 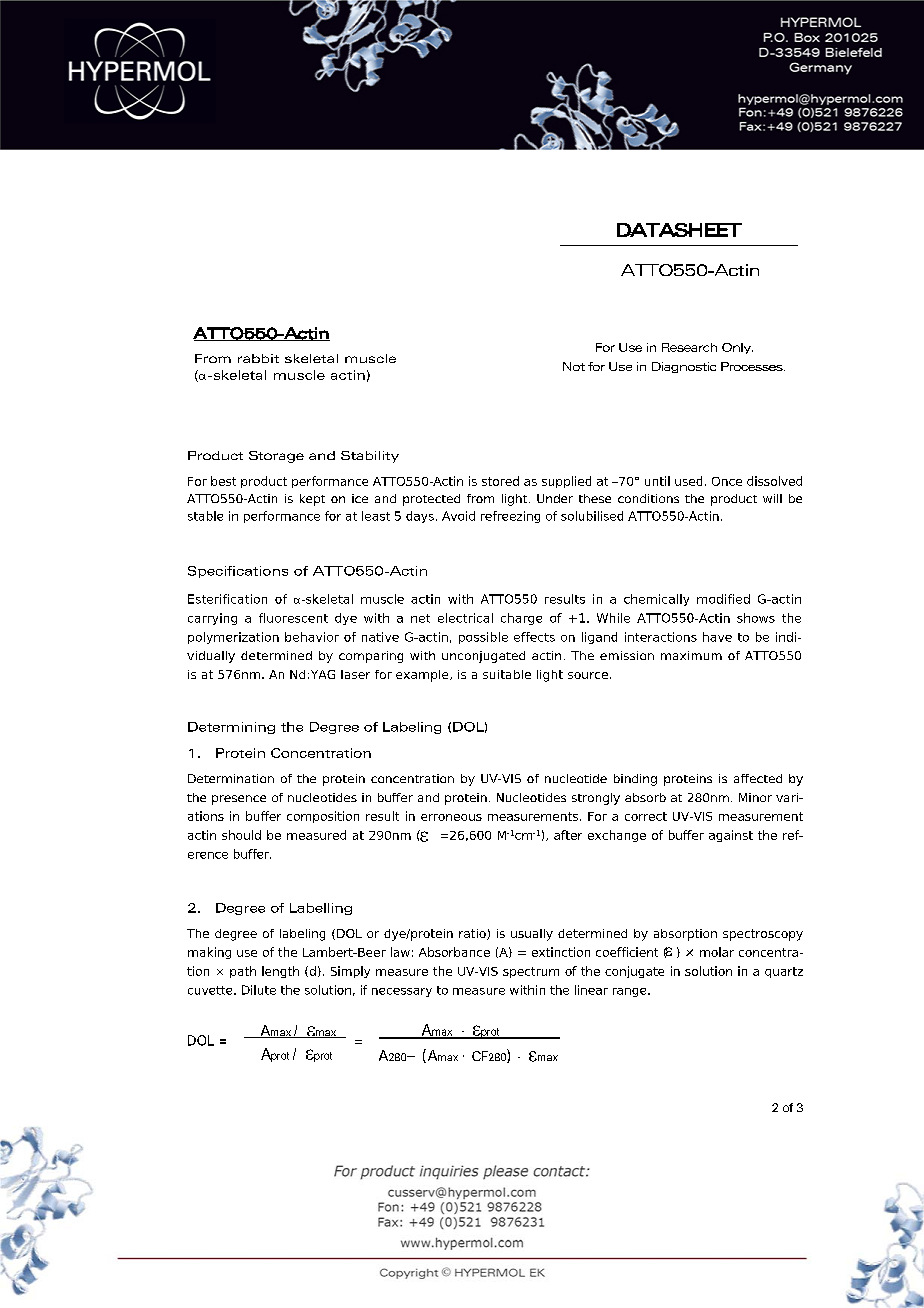 What do you see at coordinates (688, 481) in the screenshot?
I see `used` at bounding box center [688, 481].
